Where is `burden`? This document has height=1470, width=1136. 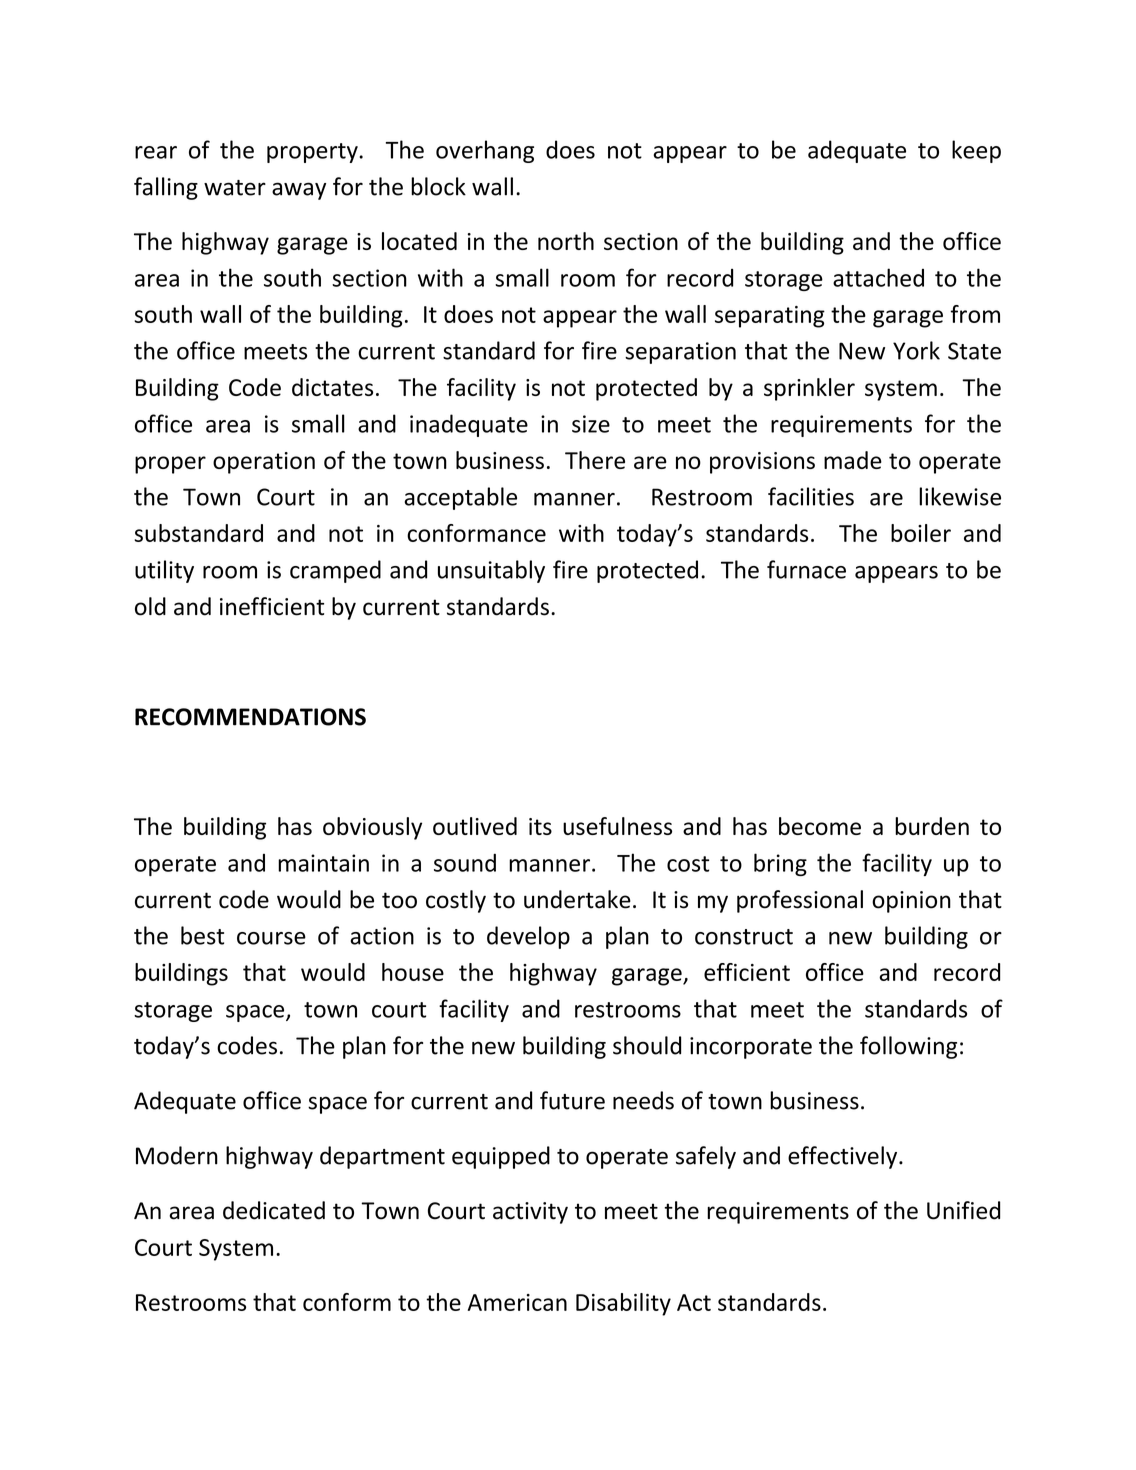
burden is located at coordinates (932, 826).
